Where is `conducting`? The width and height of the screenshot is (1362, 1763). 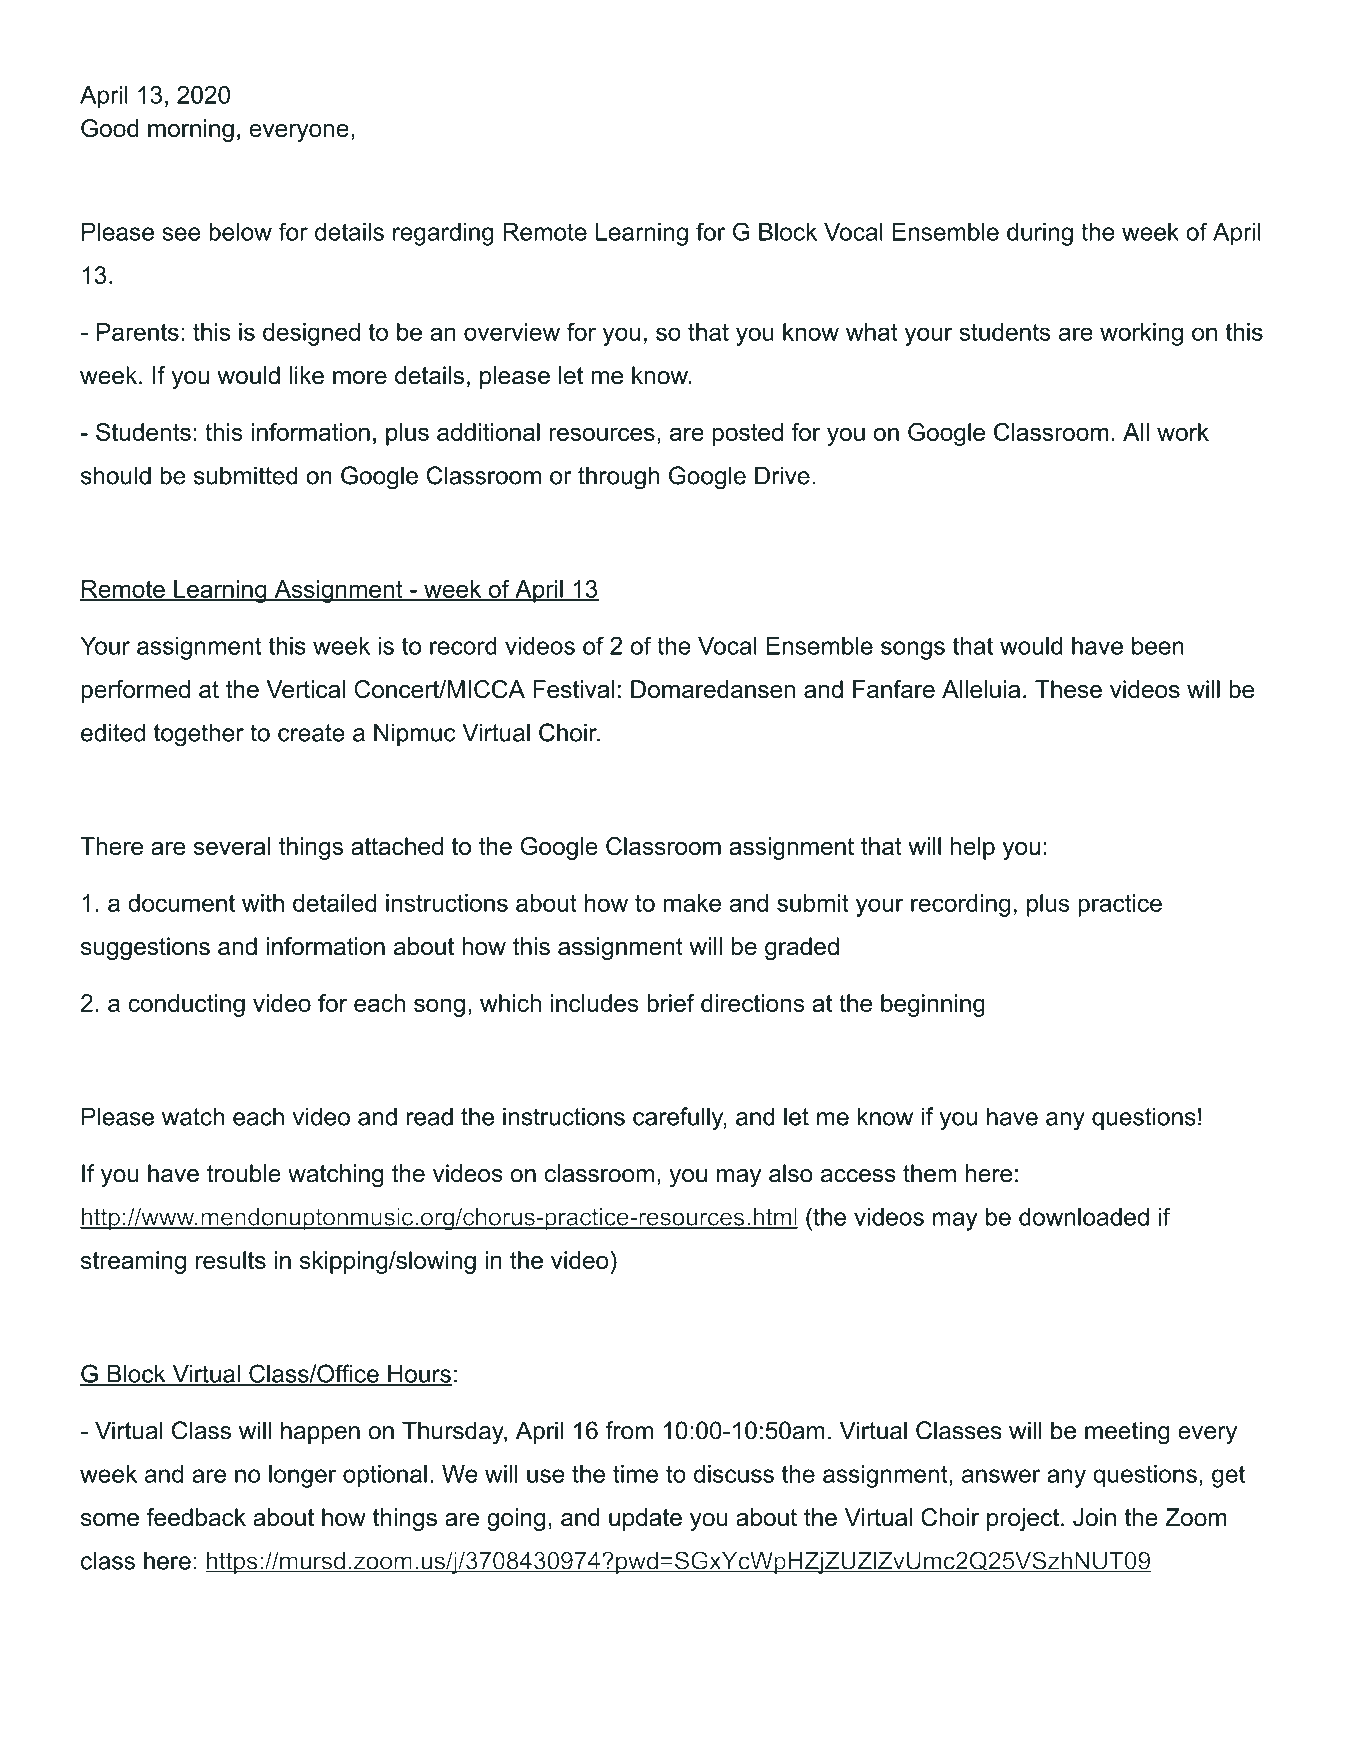
conducting is located at coordinates (186, 1005).
